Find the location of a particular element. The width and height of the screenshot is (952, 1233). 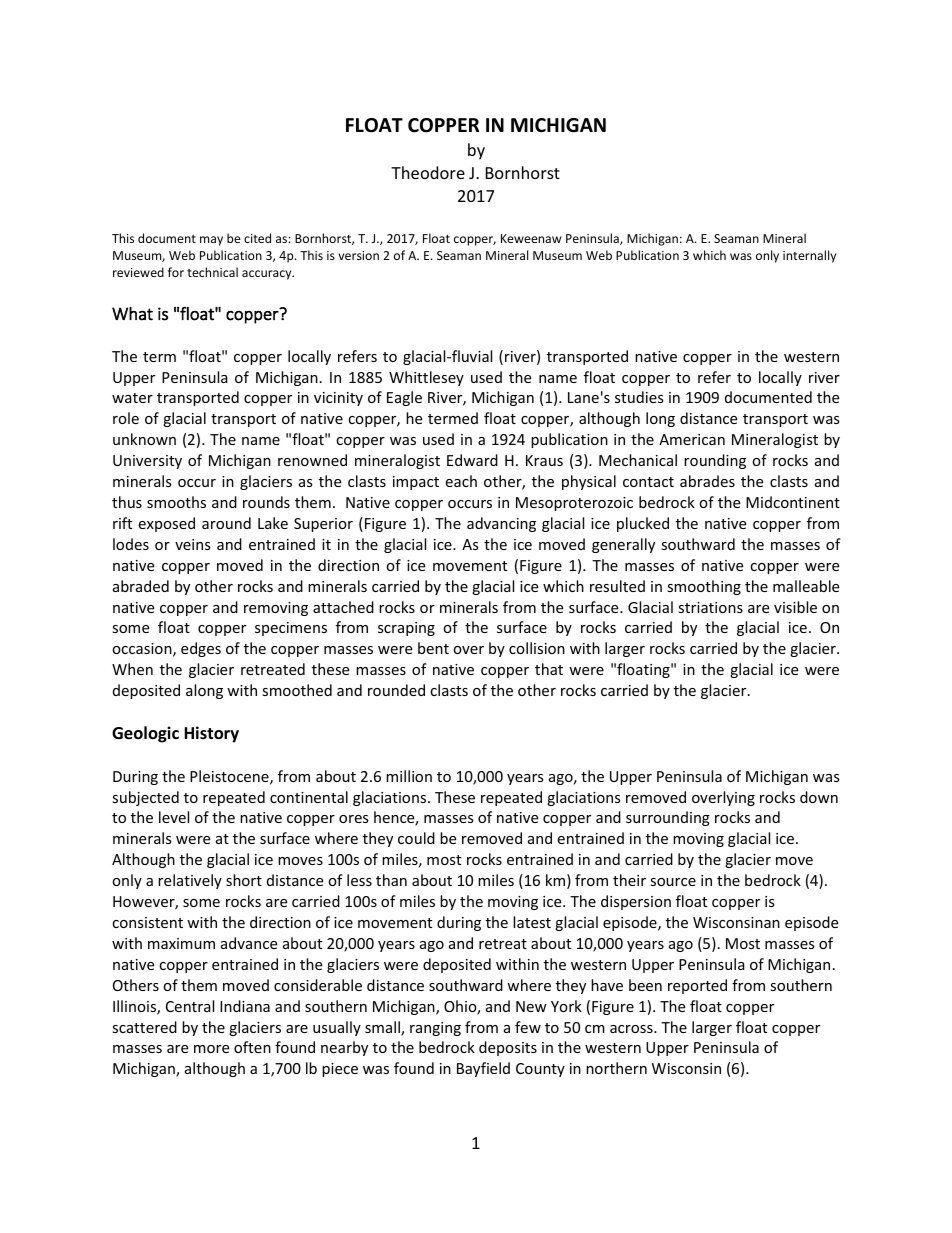

Edward is located at coordinates (472, 460).
